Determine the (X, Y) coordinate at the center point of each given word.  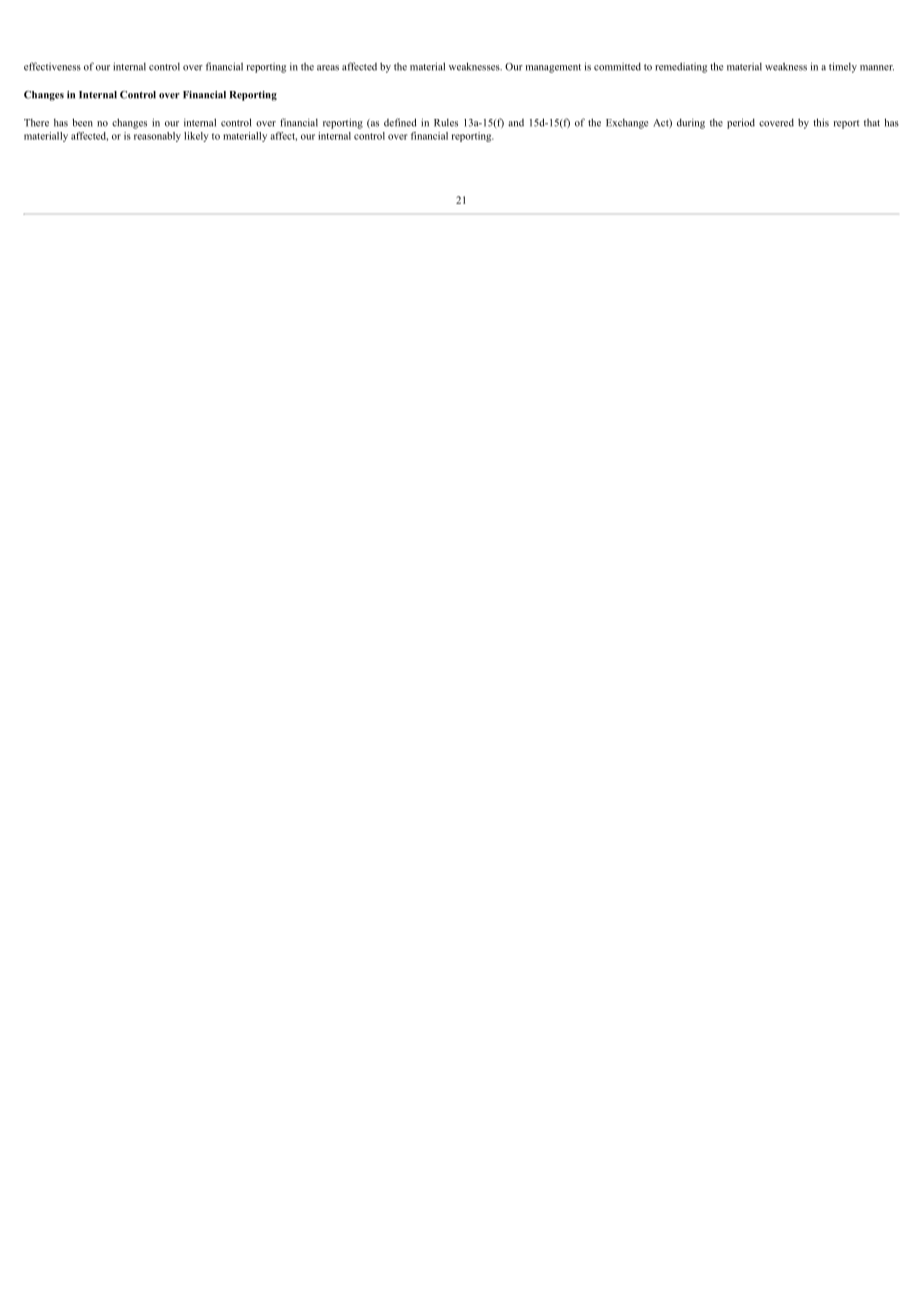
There (36, 123)
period (741, 123)
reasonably (157, 137)
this (821, 122)
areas (328, 68)
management (553, 68)
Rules (446, 123)
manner (877, 68)
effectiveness (52, 66)
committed (617, 67)
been (82, 122)
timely (843, 67)
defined (400, 122)
